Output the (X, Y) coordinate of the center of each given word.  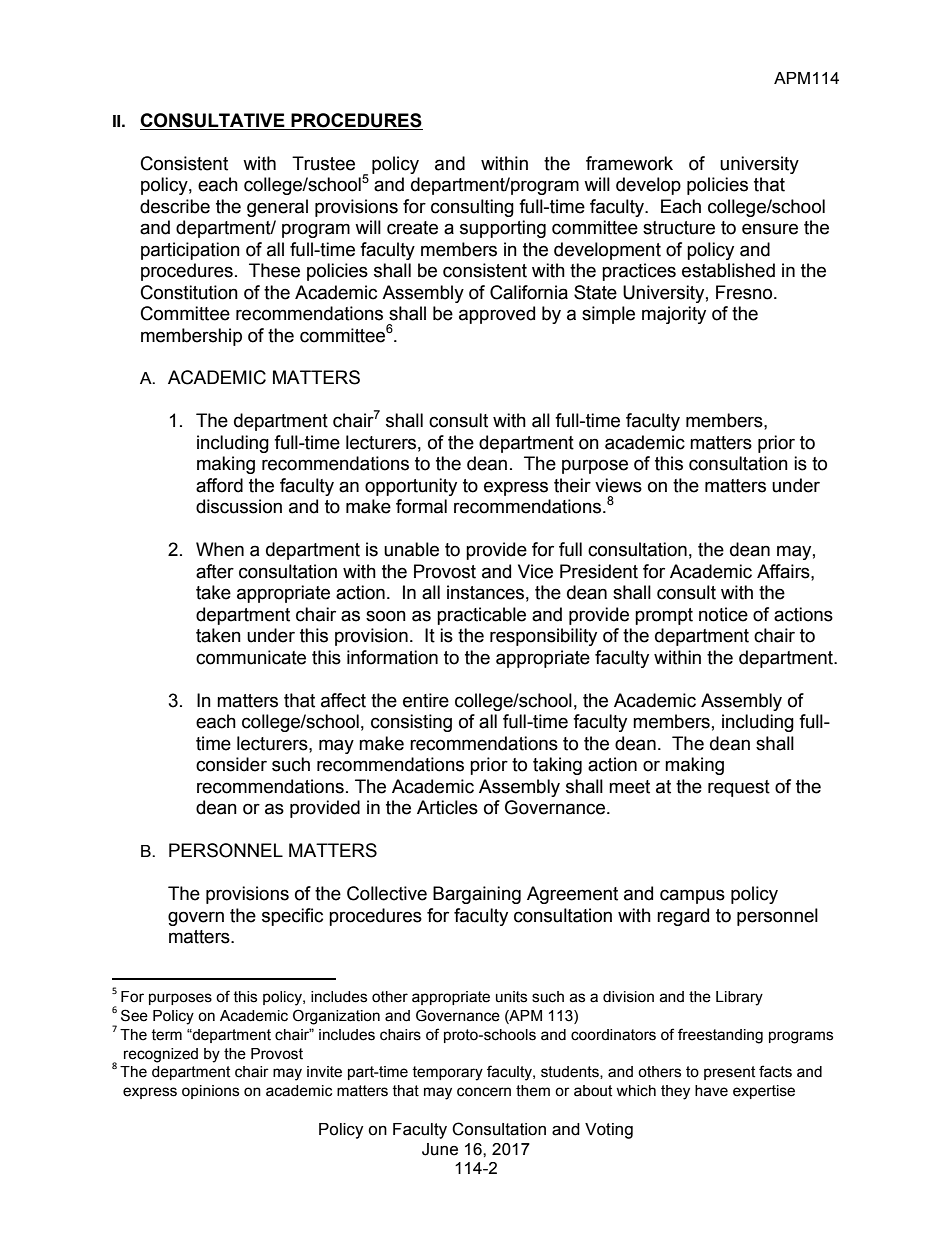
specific (292, 917)
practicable (481, 616)
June (440, 1149)
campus (692, 896)
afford (219, 485)
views (618, 485)
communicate (251, 657)
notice (723, 614)
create (412, 228)
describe (175, 206)
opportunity (411, 487)
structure (679, 228)
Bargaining (477, 895)
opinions (210, 1092)
